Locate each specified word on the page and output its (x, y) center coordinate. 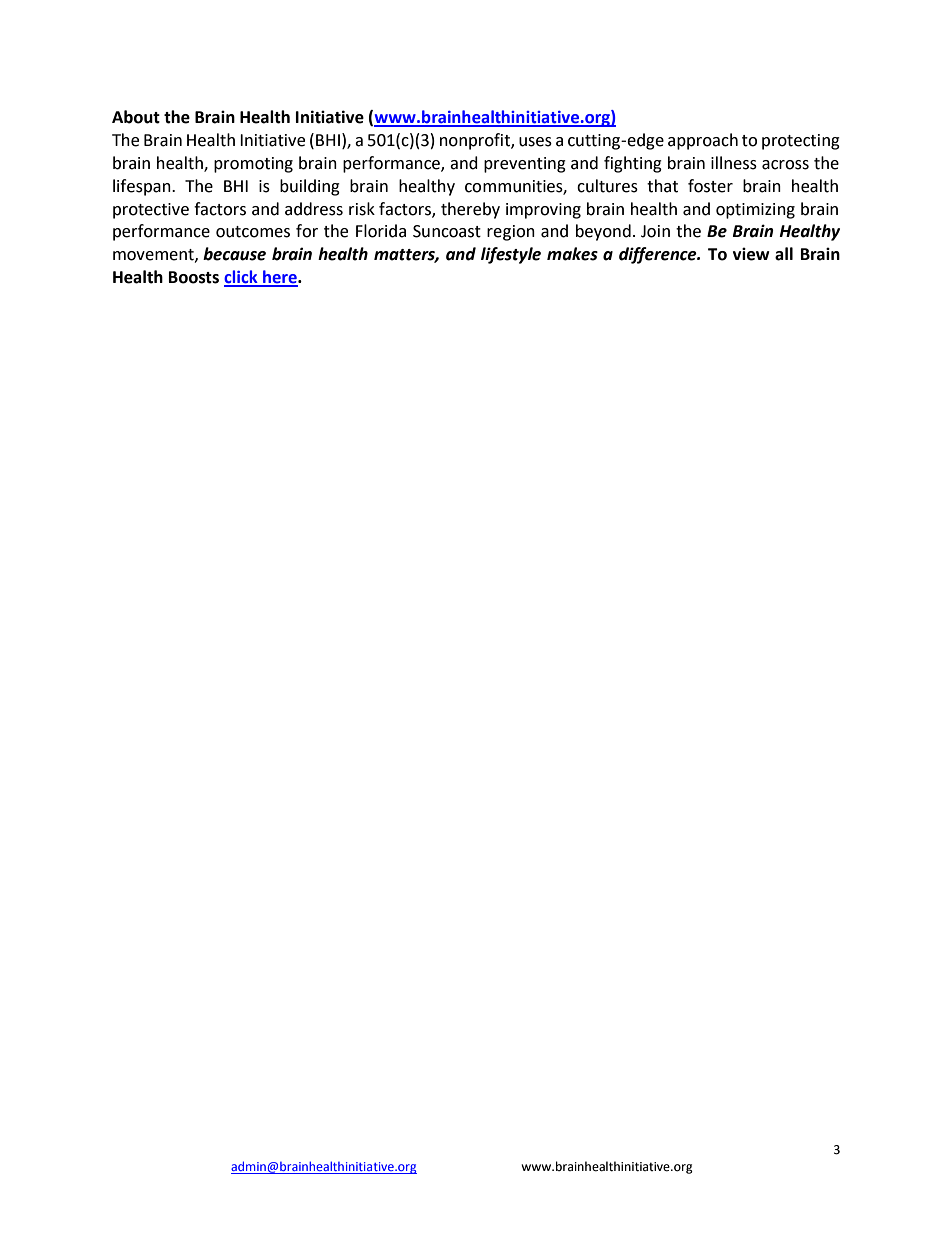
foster (710, 186)
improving (543, 211)
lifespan (143, 187)
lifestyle (511, 255)
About (136, 117)
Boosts (194, 277)
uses (535, 142)
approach (703, 141)
